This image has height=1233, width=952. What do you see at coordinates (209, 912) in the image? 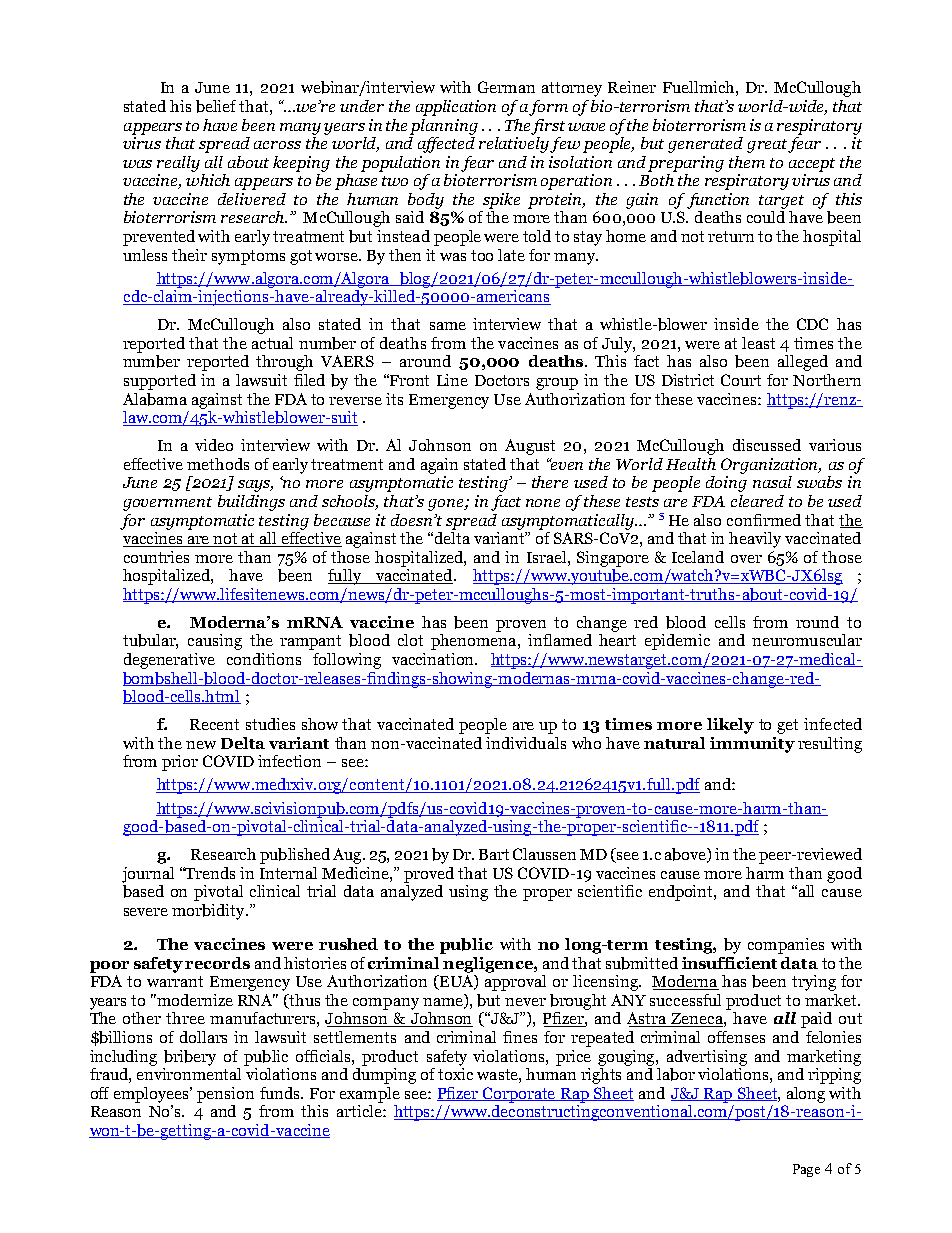
I see `morbidity` at bounding box center [209, 912].
